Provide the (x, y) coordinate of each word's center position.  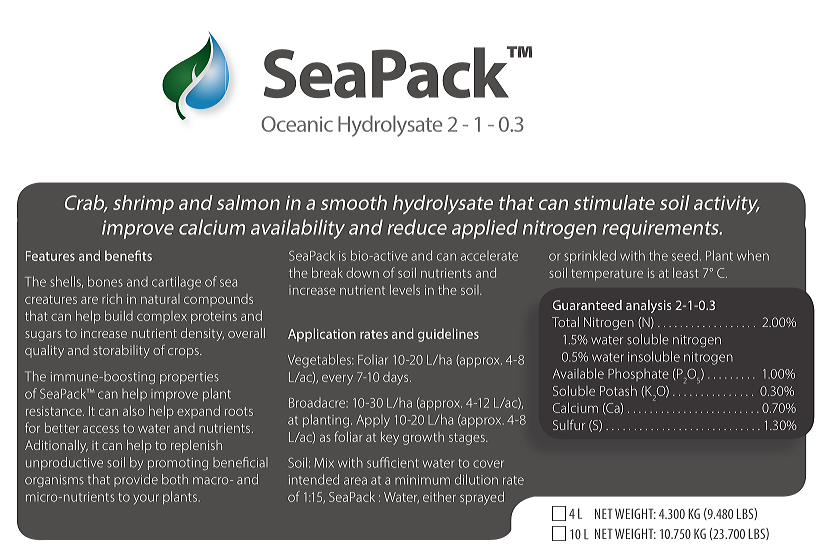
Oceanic (297, 124)
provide (136, 480)
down (362, 273)
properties (189, 378)
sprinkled (590, 256)
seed (685, 255)
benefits (128, 255)
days (397, 378)
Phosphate (638, 375)
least (685, 273)
